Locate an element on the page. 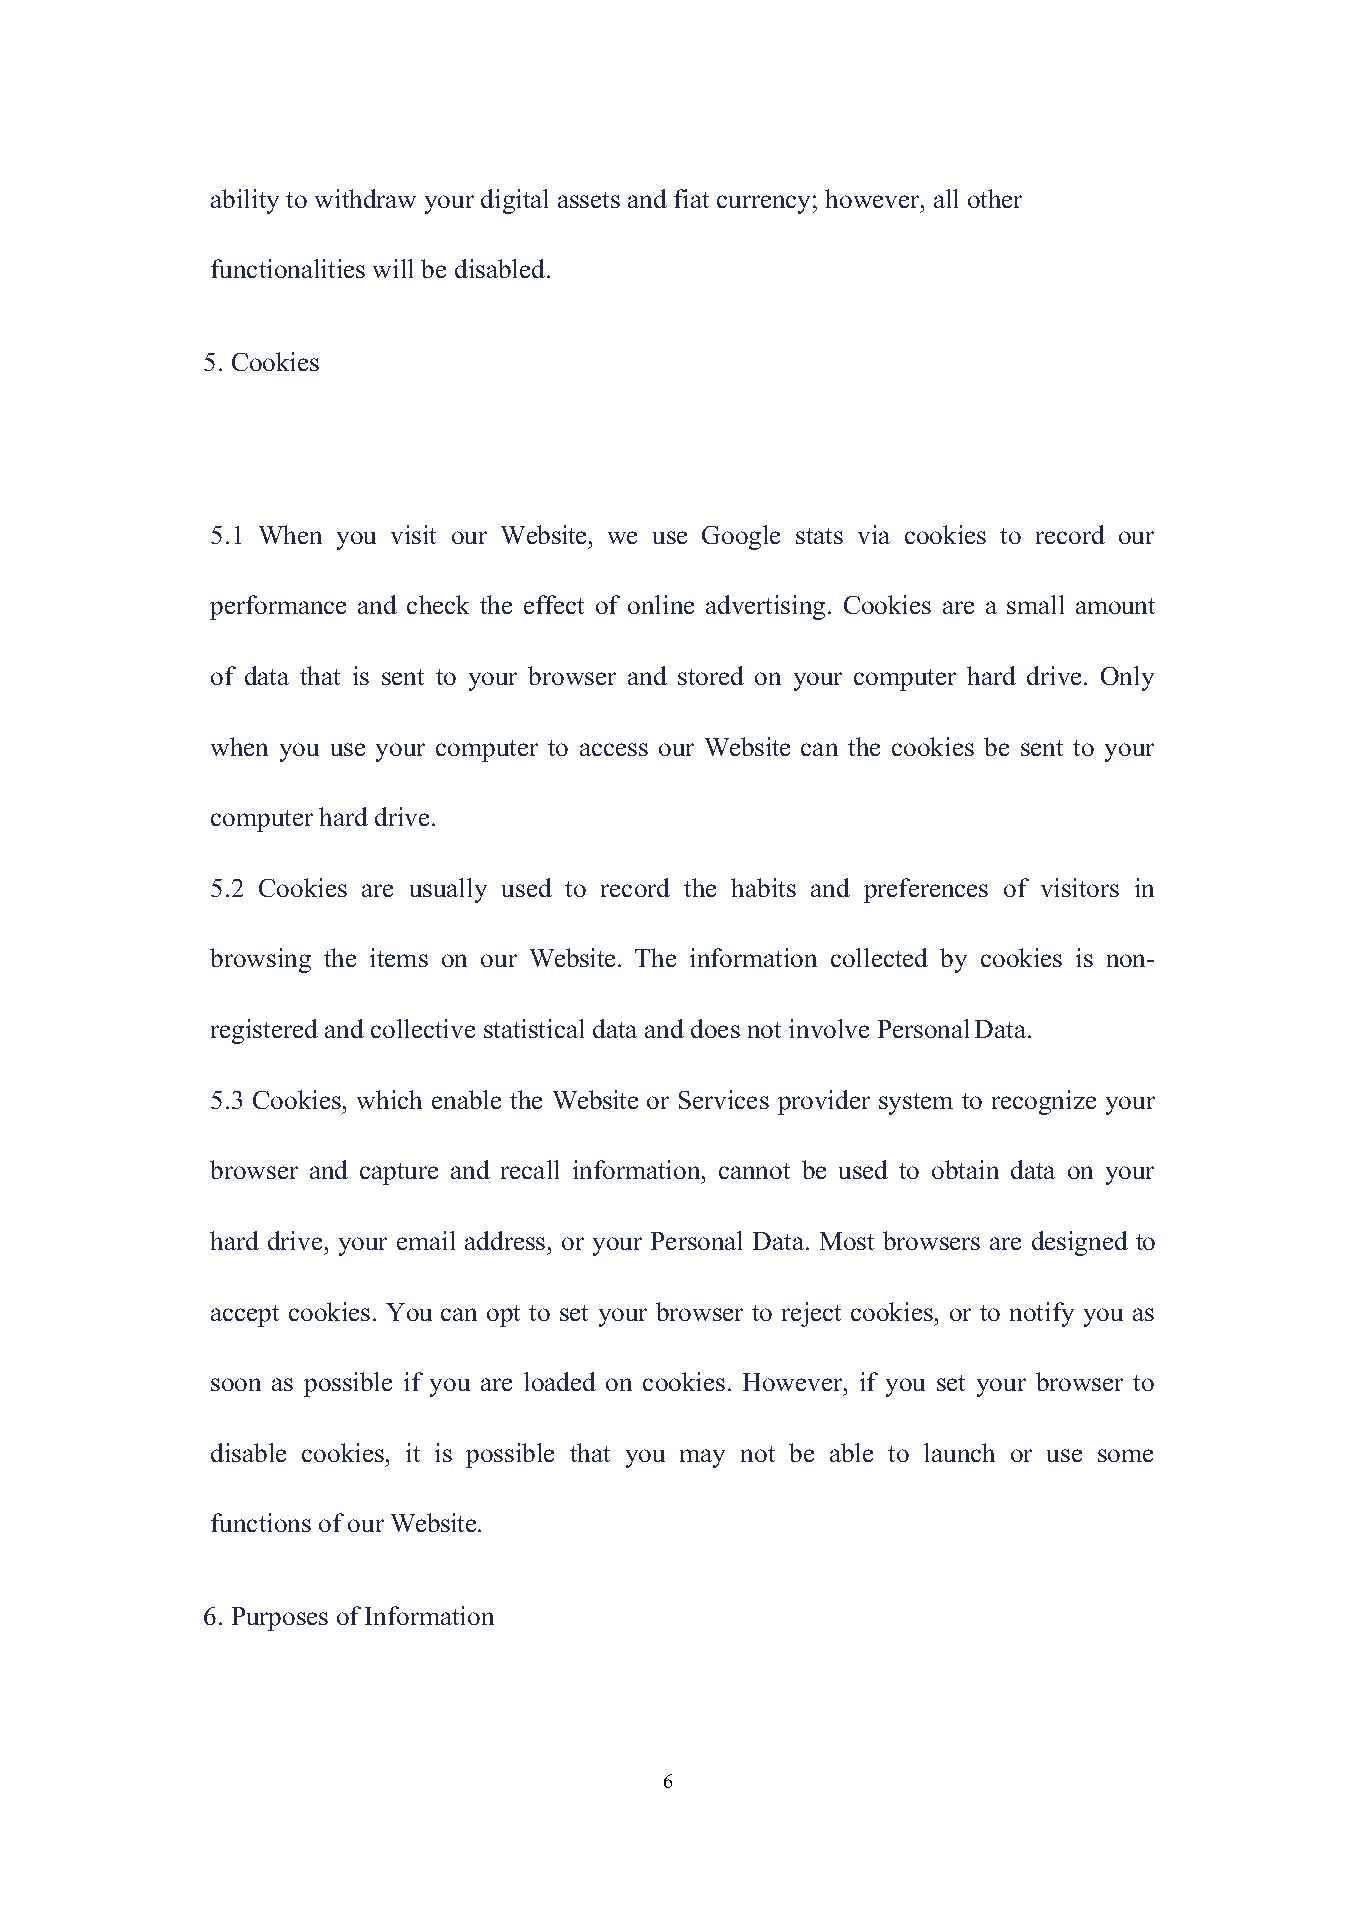 The image size is (1348, 1908). habits is located at coordinates (763, 887).
